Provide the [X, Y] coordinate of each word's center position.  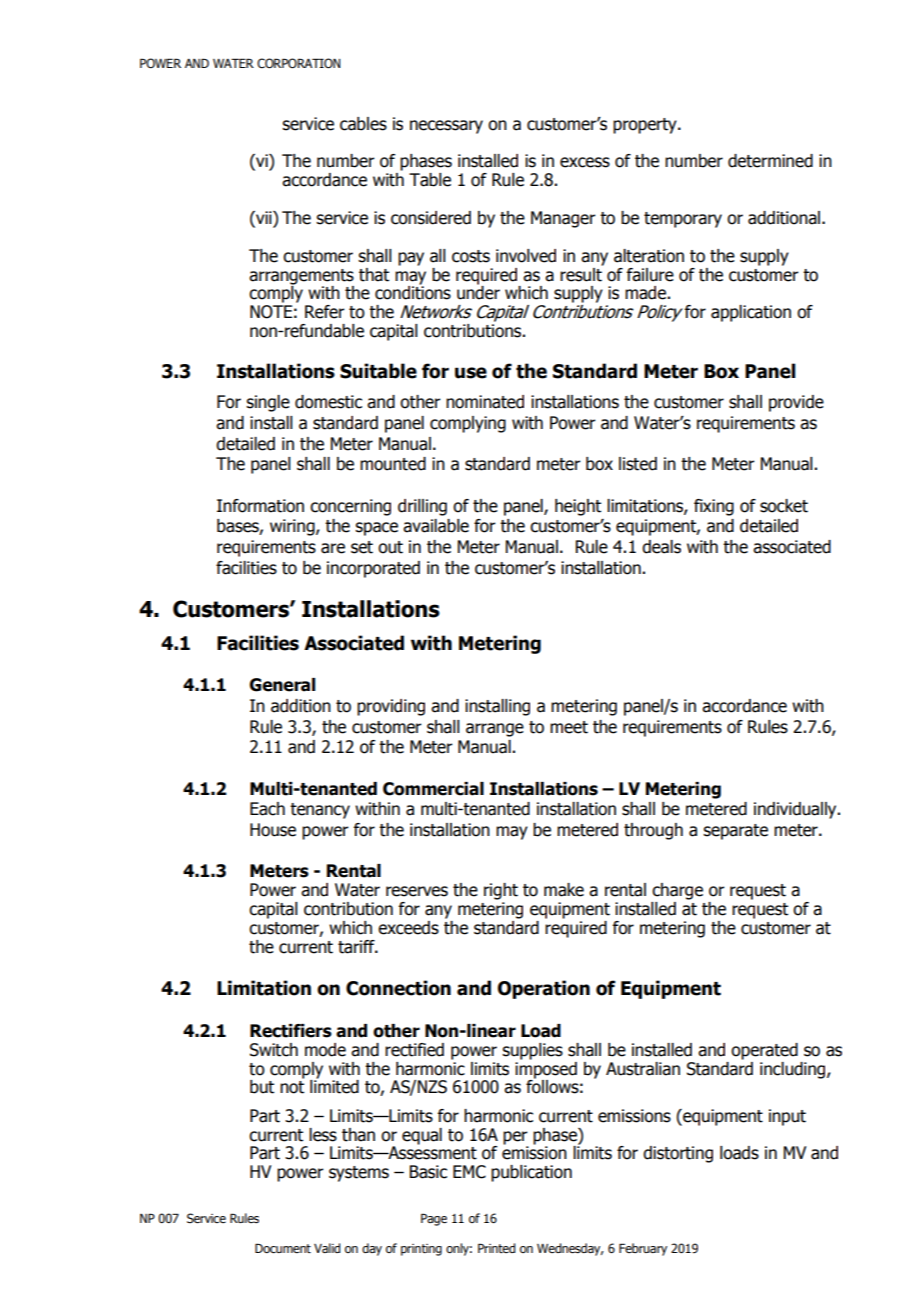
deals [661, 547]
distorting [678, 1154]
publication [531, 1173]
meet [569, 727]
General [282, 685]
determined [770, 161]
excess [585, 162]
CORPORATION [298, 63]
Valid [327, 1248]
